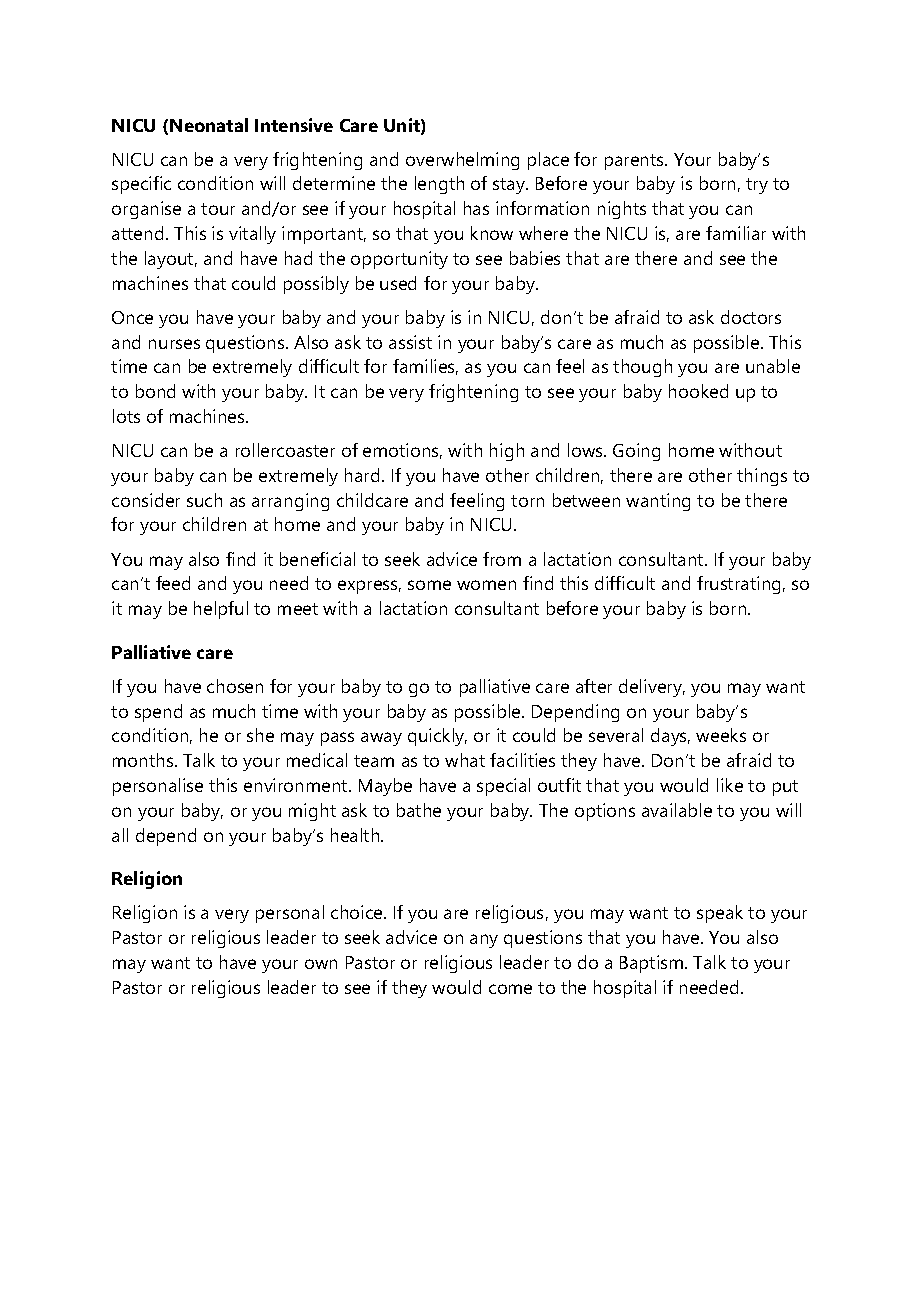 The image size is (924, 1308). I want to click on hooked, so click(698, 391).
